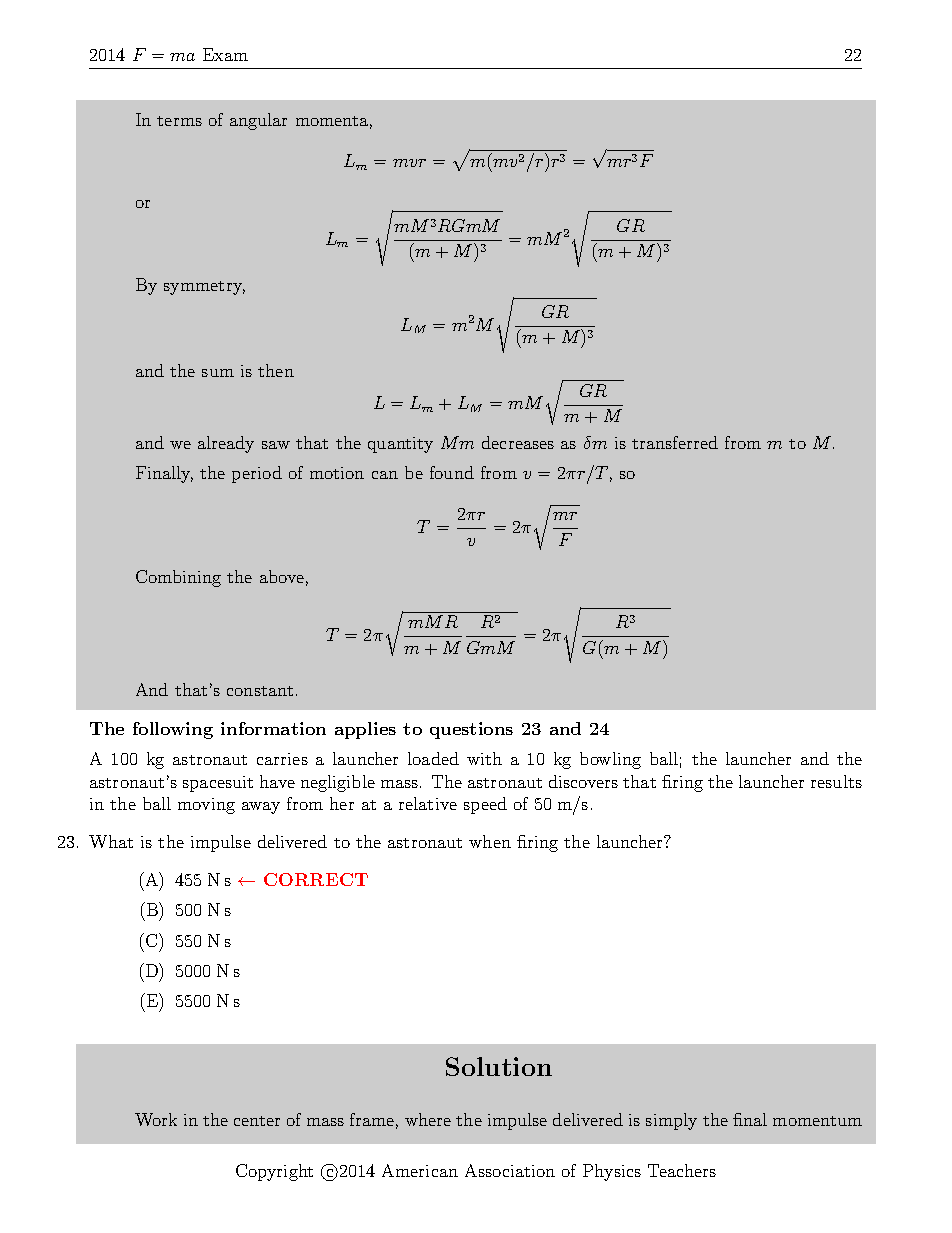 This screenshot has height=1233, width=952. What do you see at coordinates (675, 442) in the screenshot?
I see `transferred` at bounding box center [675, 442].
